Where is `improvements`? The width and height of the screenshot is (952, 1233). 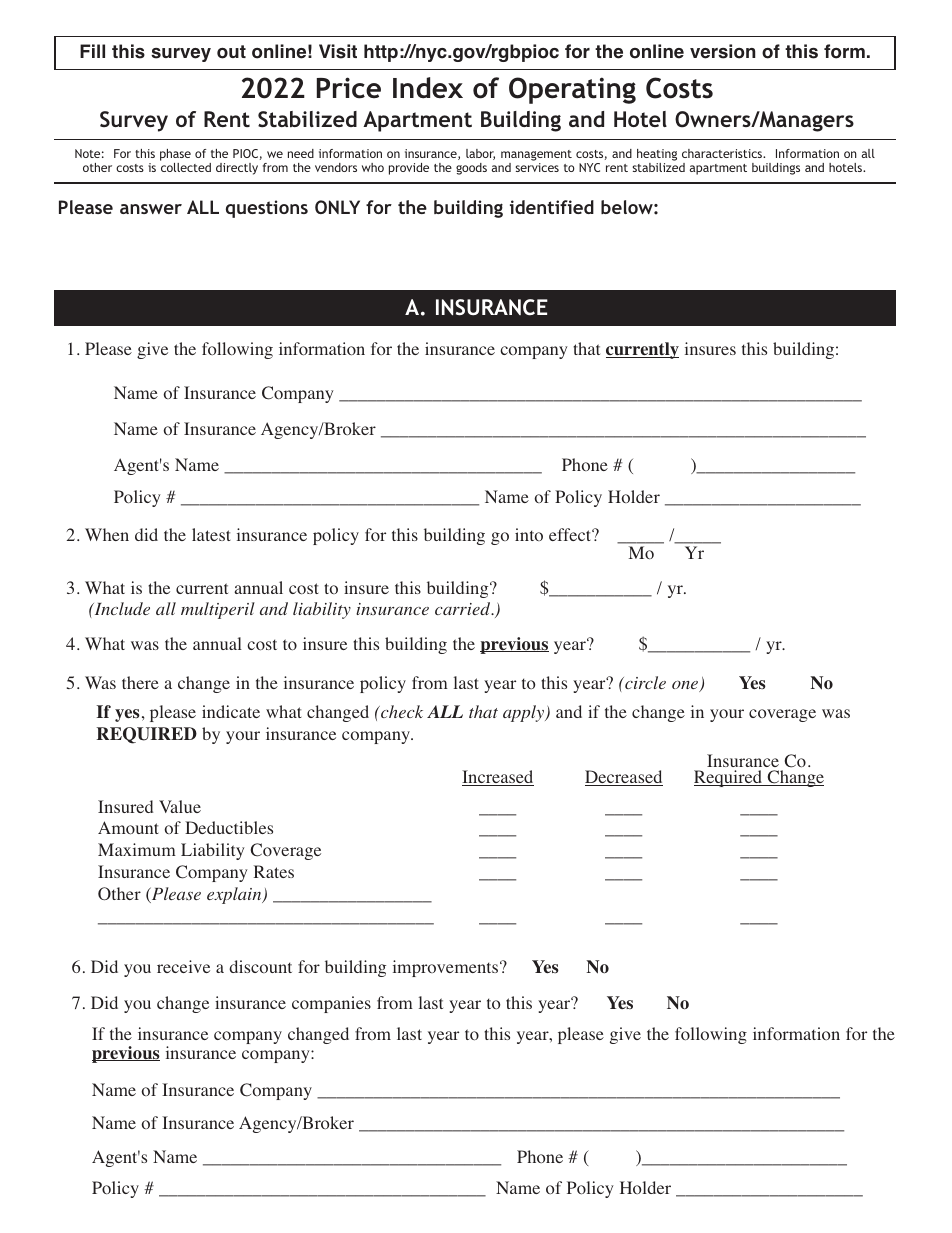 improvements is located at coordinates (447, 968).
